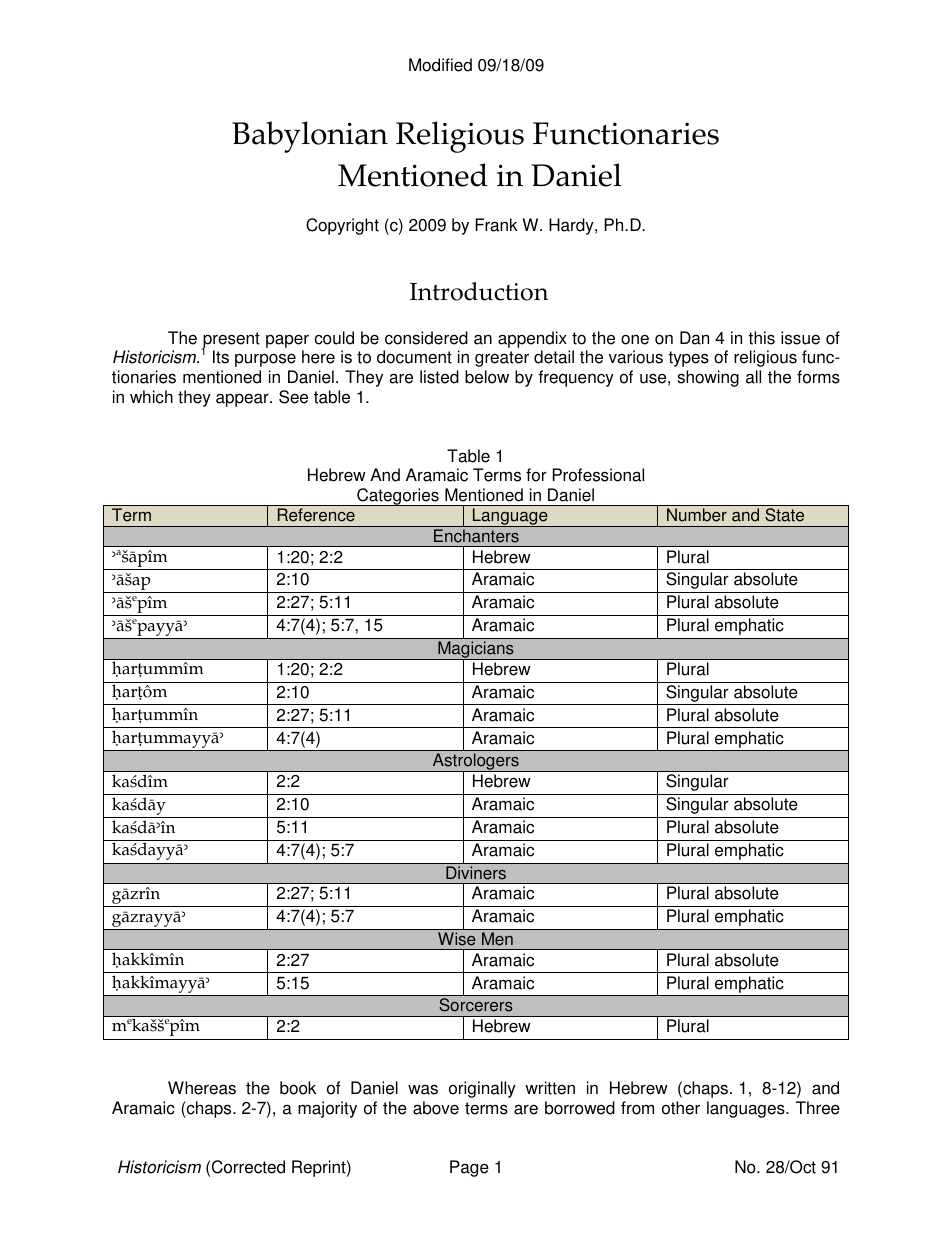 The width and height of the document is (952, 1233). What do you see at coordinates (440, 65) in the document?
I see `Modified` at bounding box center [440, 65].
